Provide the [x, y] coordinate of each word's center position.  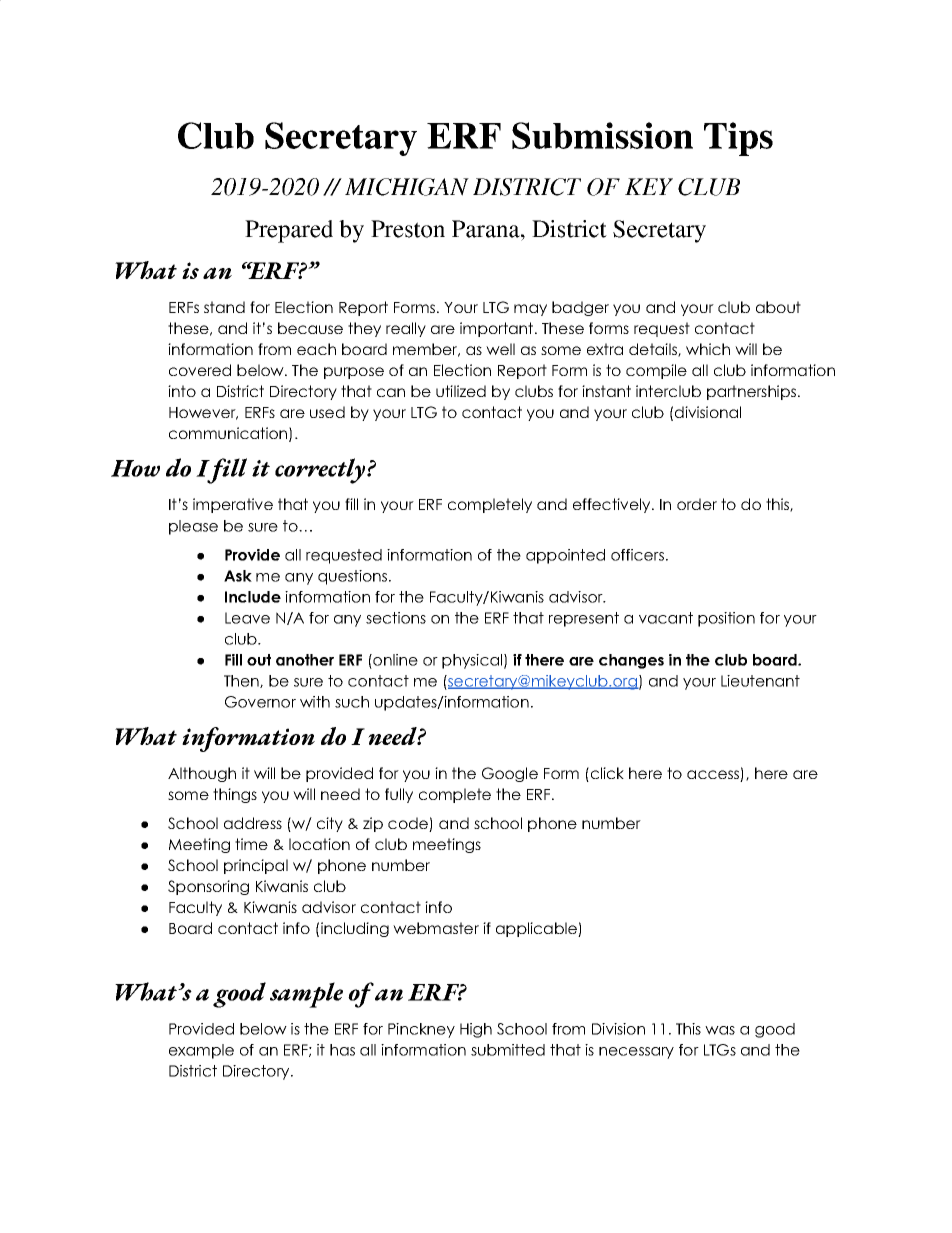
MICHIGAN [407, 187]
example [201, 1051]
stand [224, 307]
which [708, 349]
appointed [565, 556]
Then [242, 681]
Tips [738, 139]
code [409, 824]
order [697, 504]
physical [472, 661]
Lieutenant [760, 681]
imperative [233, 505]
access [713, 774]
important [498, 329]
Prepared [289, 231]
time [251, 844]
